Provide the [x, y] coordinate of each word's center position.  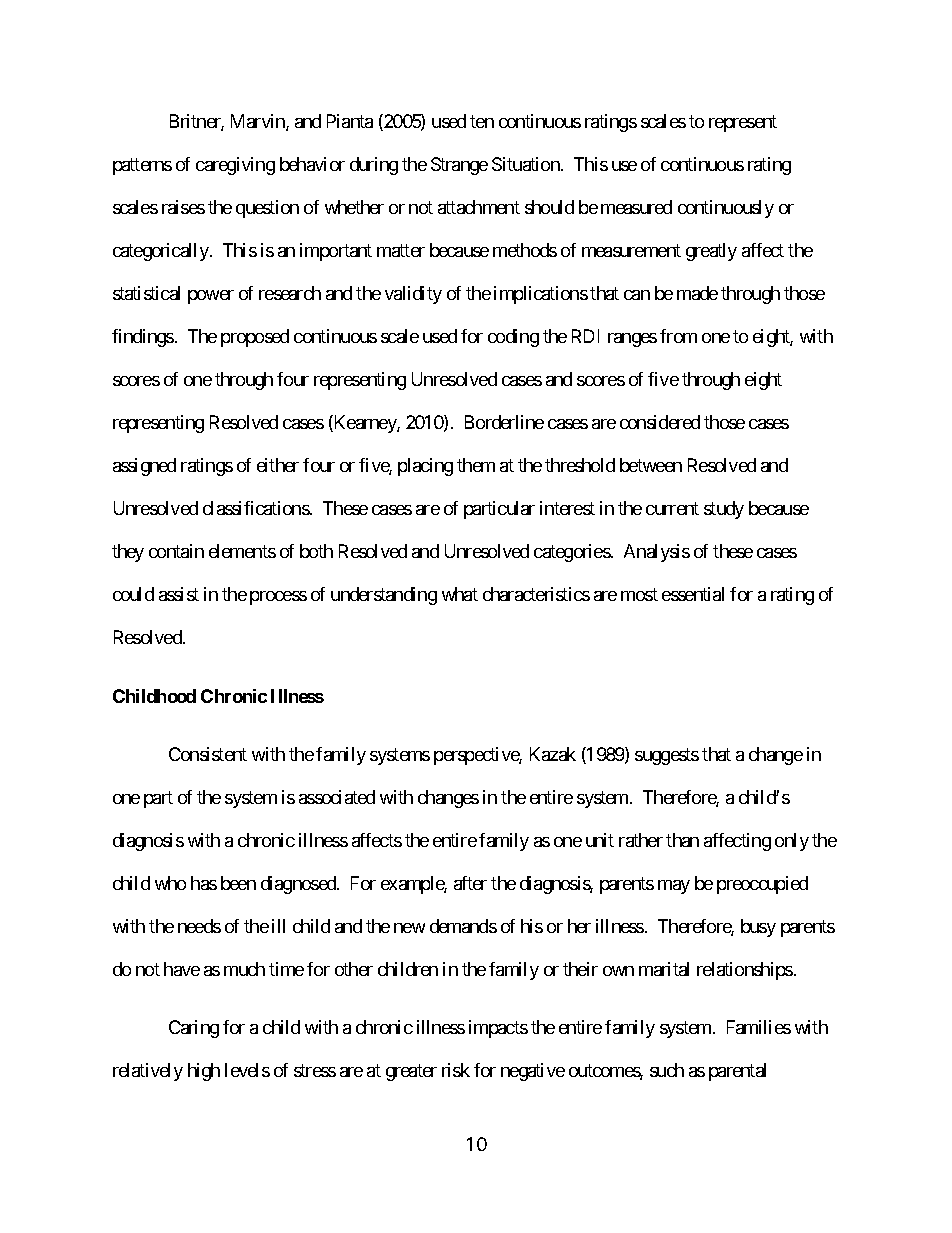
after [470, 883]
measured [636, 207]
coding [513, 338]
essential [693, 594]
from [678, 336]
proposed [255, 338]
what [460, 594]
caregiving [235, 166]
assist [179, 594]
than [682, 840]
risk [456, 1070]
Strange [459, 166]
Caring [194, 1029]
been [238, 883]
